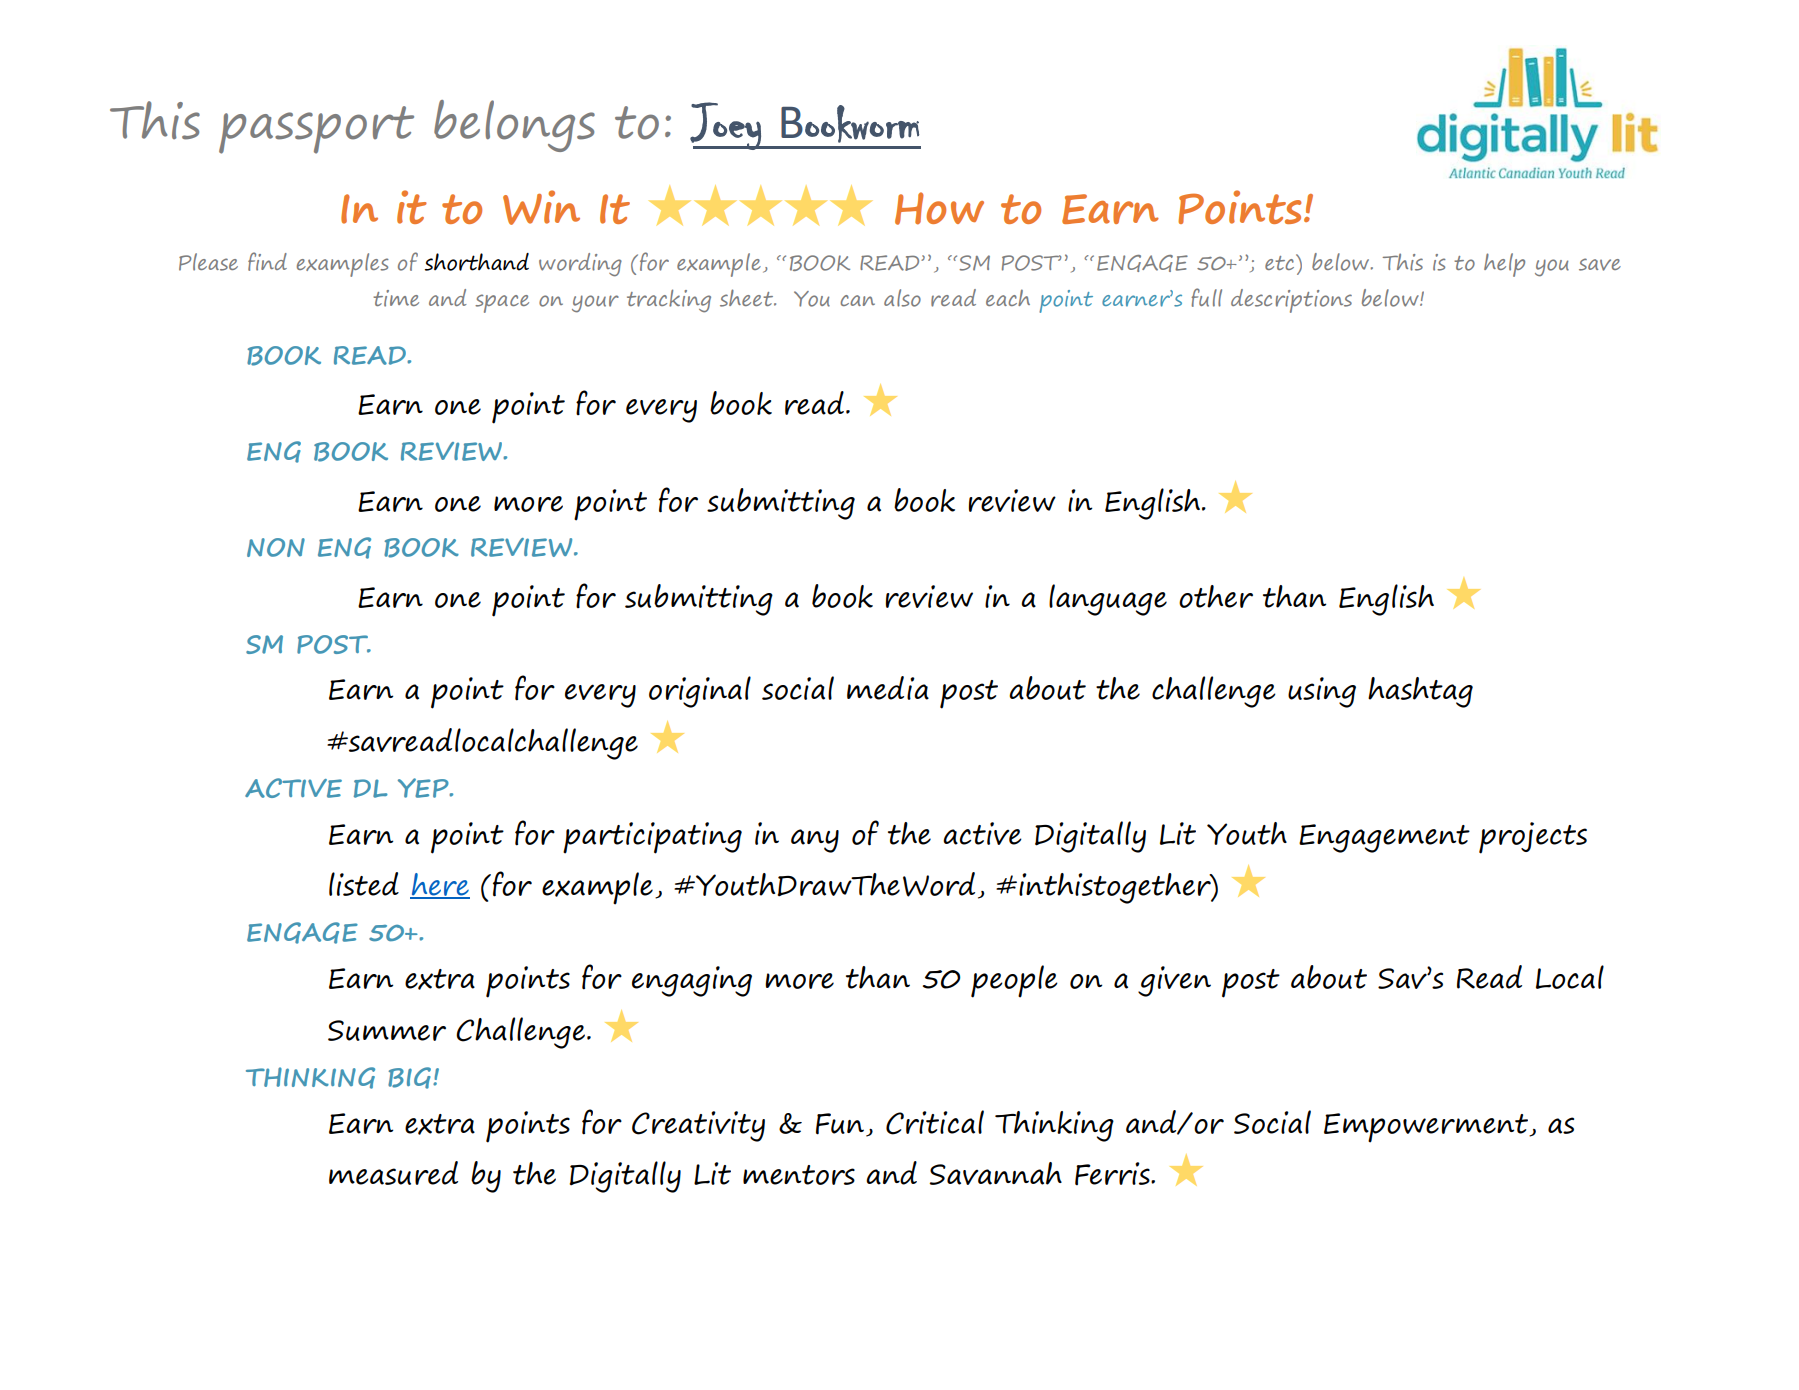 Image resolution: width=1799 pixels, height=1390 pixels. What do you see at coordinates (393, 1173) in the document?
I see `measured` at bounding box center [393, 1173].
